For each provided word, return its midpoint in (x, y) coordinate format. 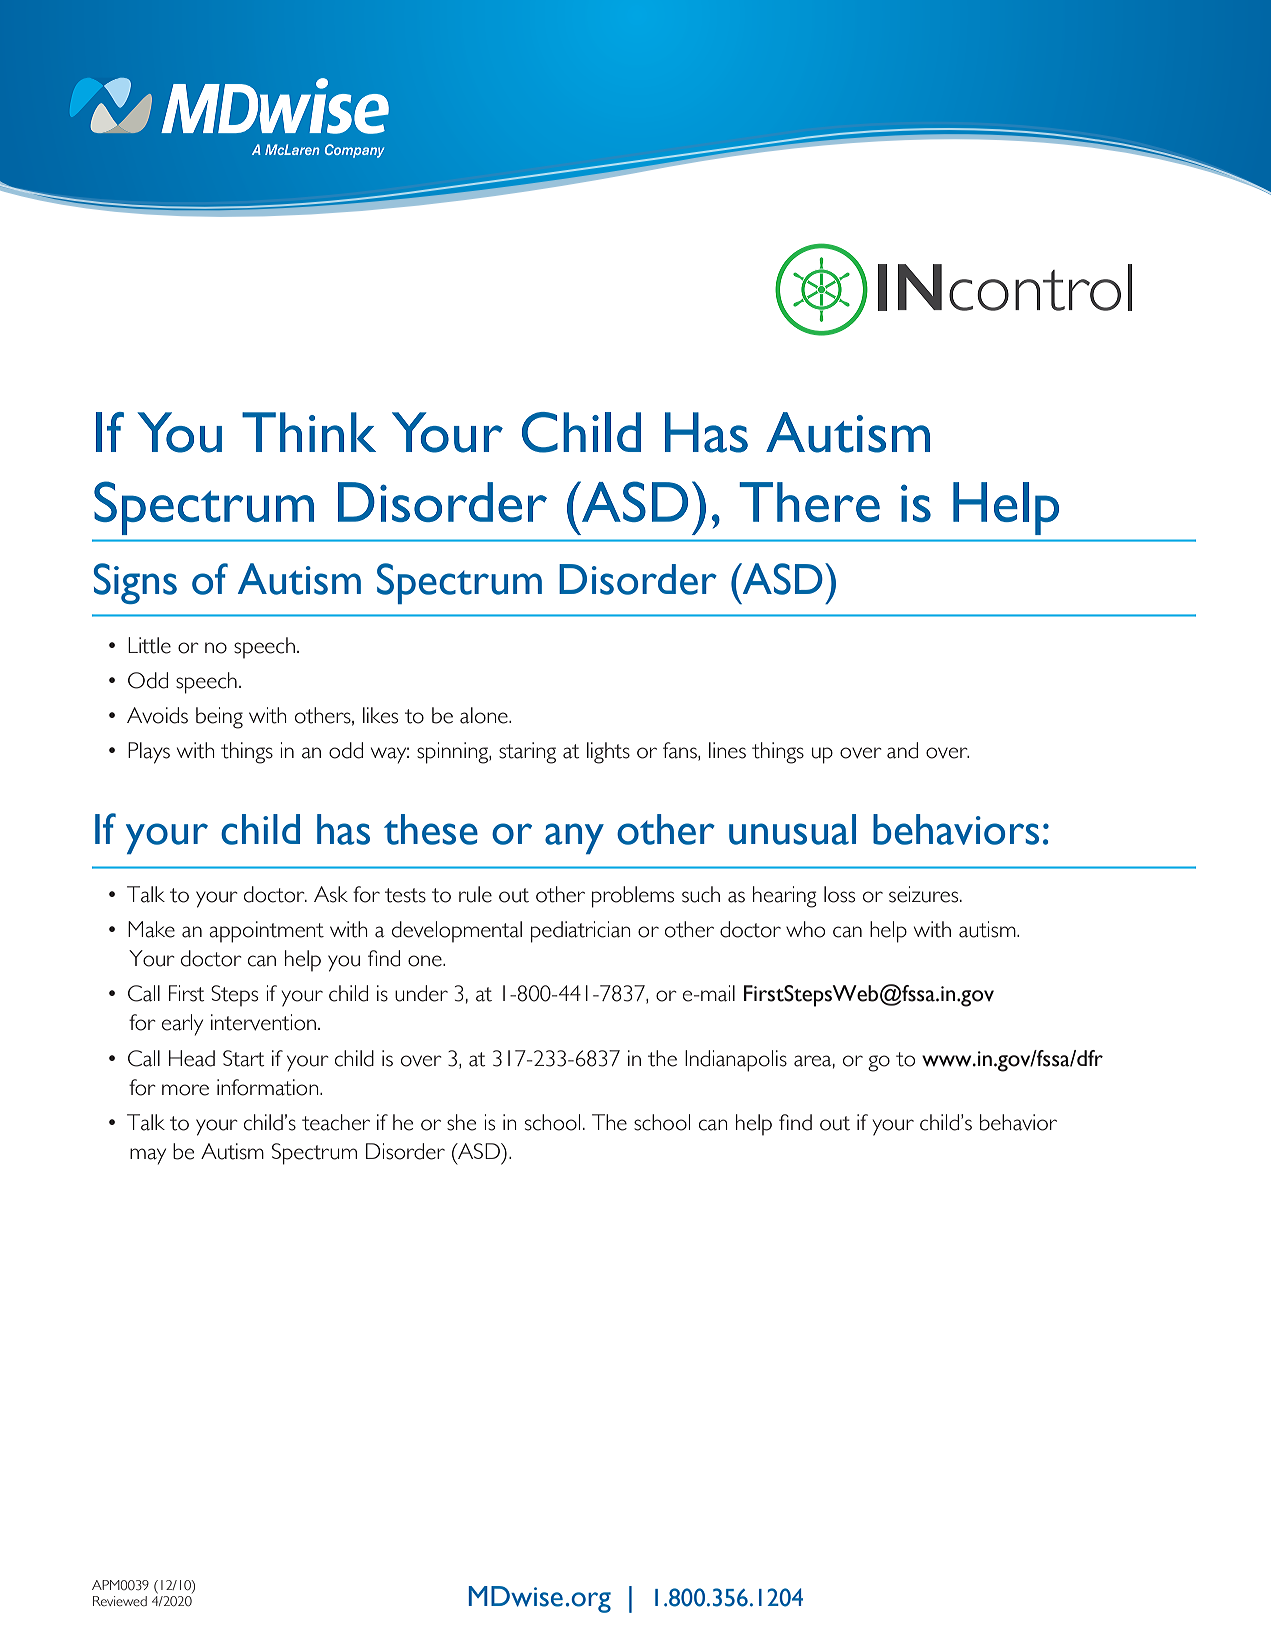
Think (309, 432)
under (421, 993)
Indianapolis (736, 1061)
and (902, 750)
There (809, 502)
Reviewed (120, 1601)
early (182, 1025)
